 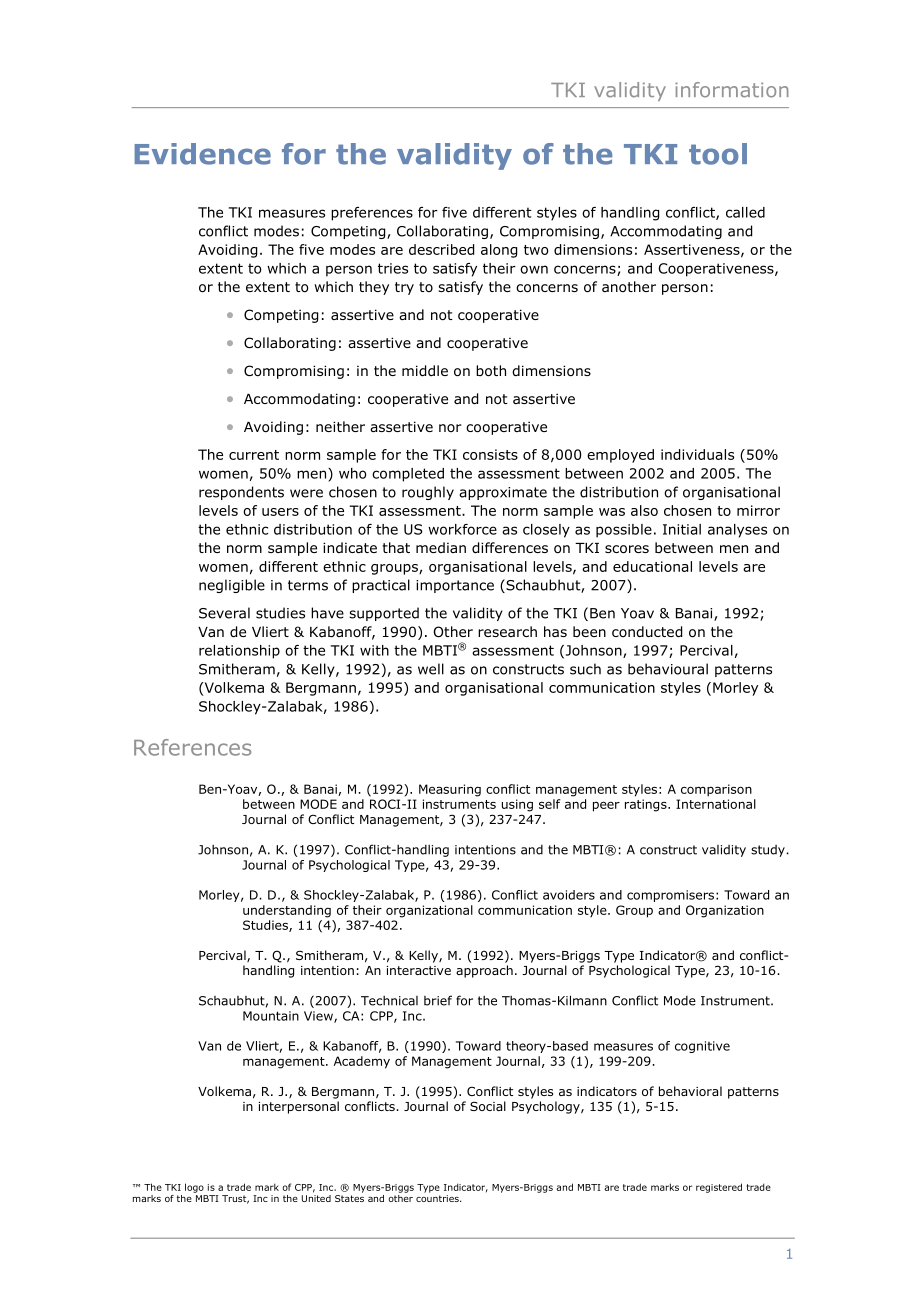 What do you see at coordinates (488, 1106) in the screenshot?
I see `Social` at bounding box center [488, 1106].
